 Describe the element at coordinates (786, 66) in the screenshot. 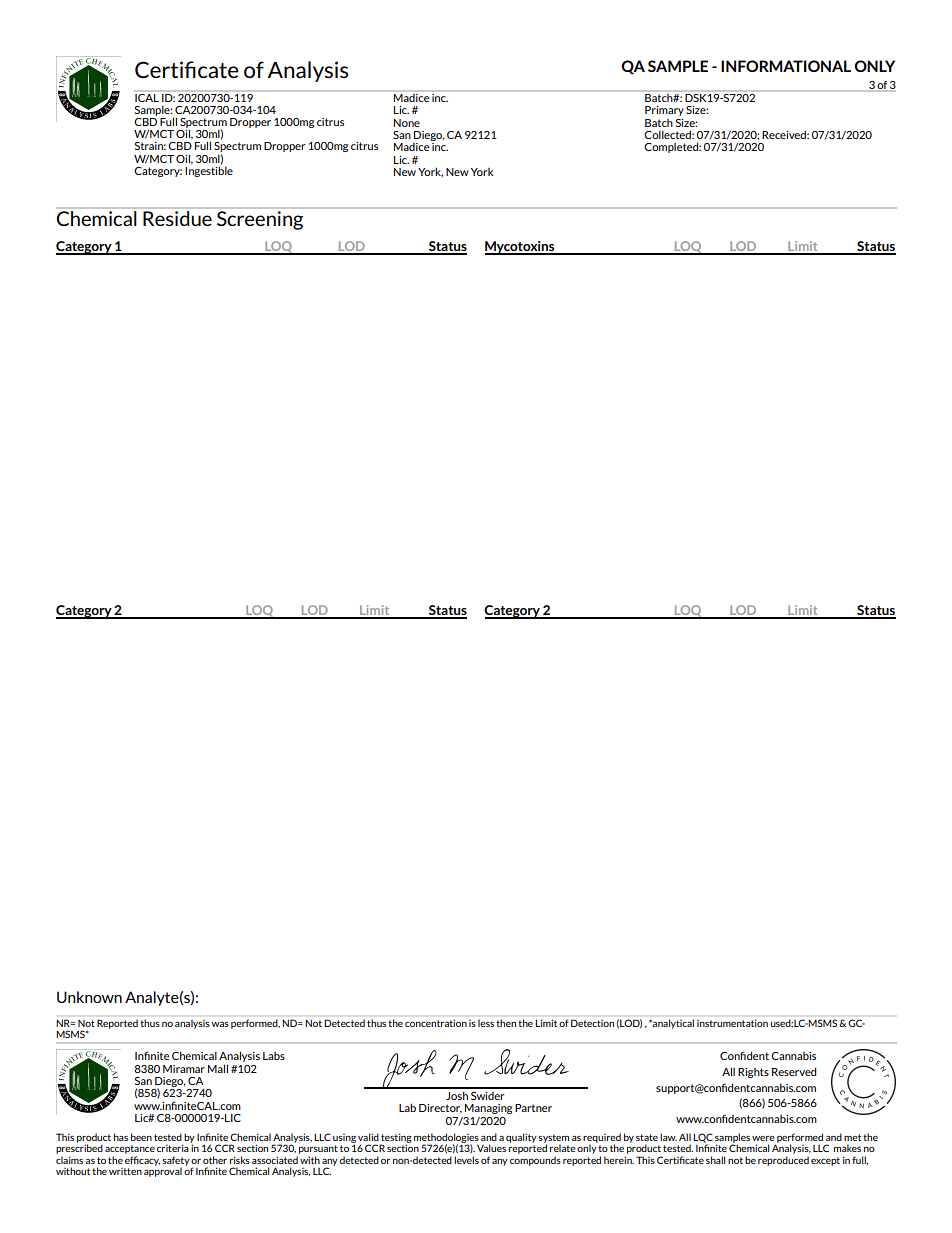

I see `INFORMATIONAL` at that location.
